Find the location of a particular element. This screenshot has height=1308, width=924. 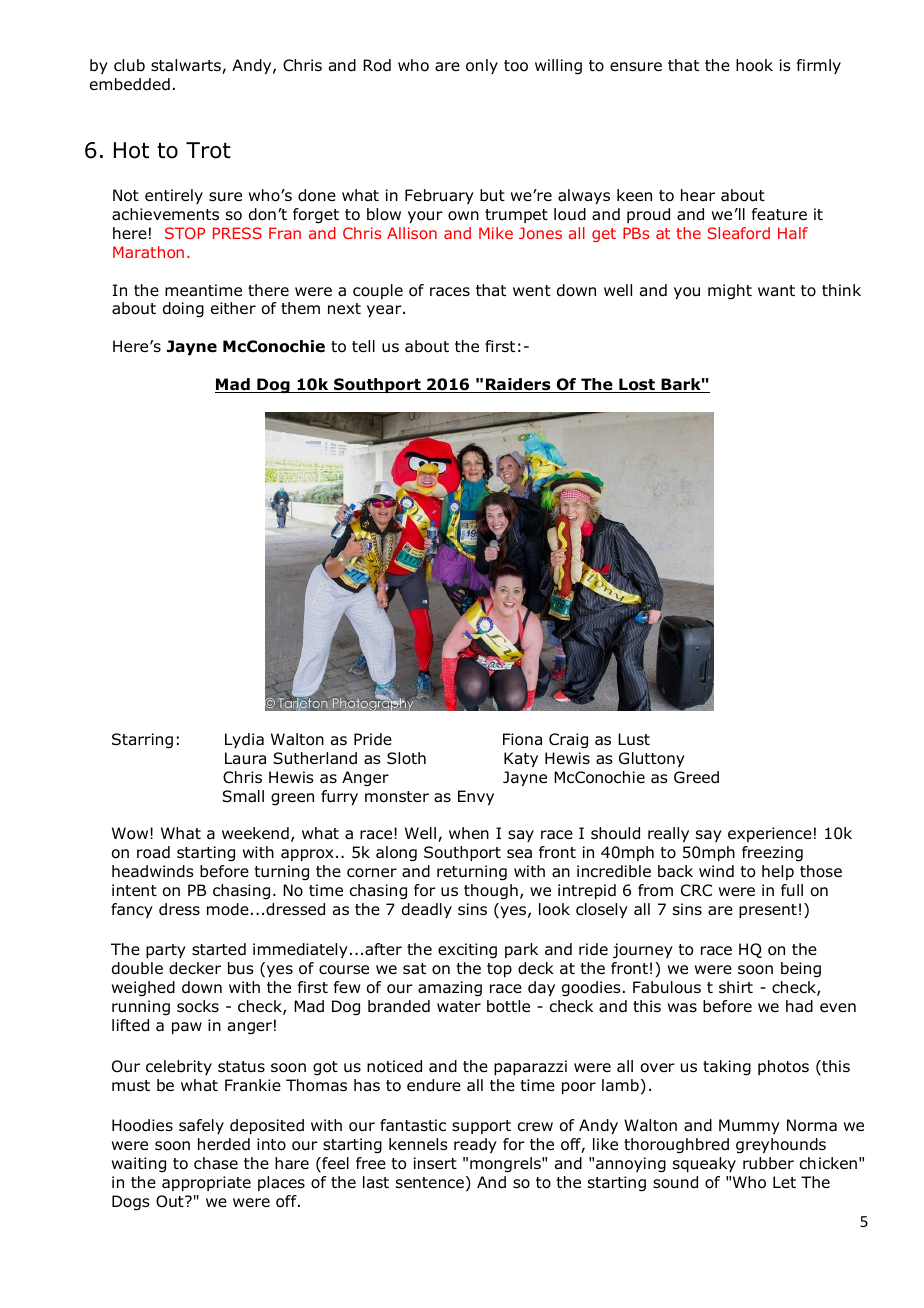

Raiders is located at coordinates (518, 385).
